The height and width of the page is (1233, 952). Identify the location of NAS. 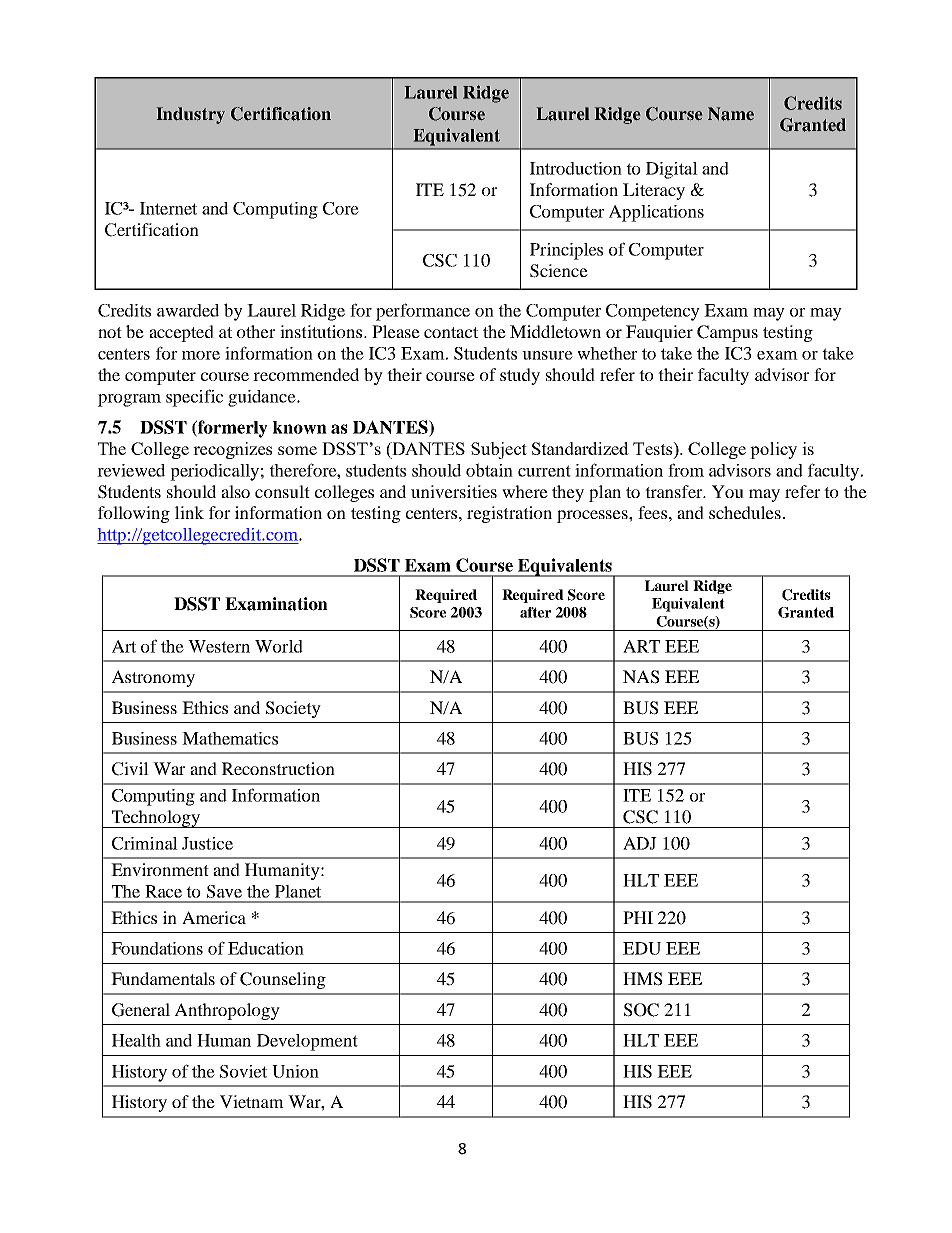
(641, 677).
